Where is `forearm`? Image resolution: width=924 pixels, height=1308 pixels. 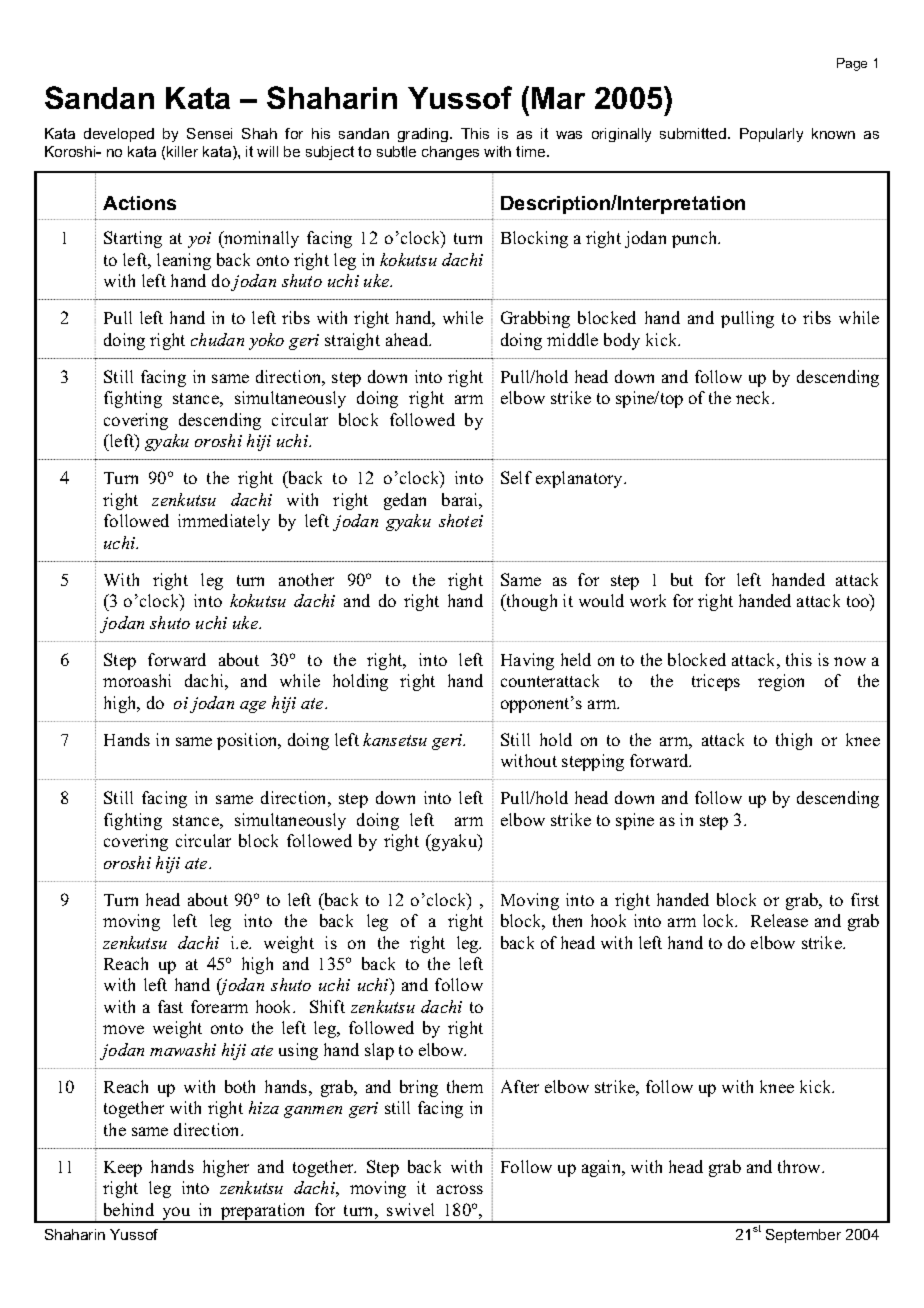 forearm is located at coordinates (219, 1006).
